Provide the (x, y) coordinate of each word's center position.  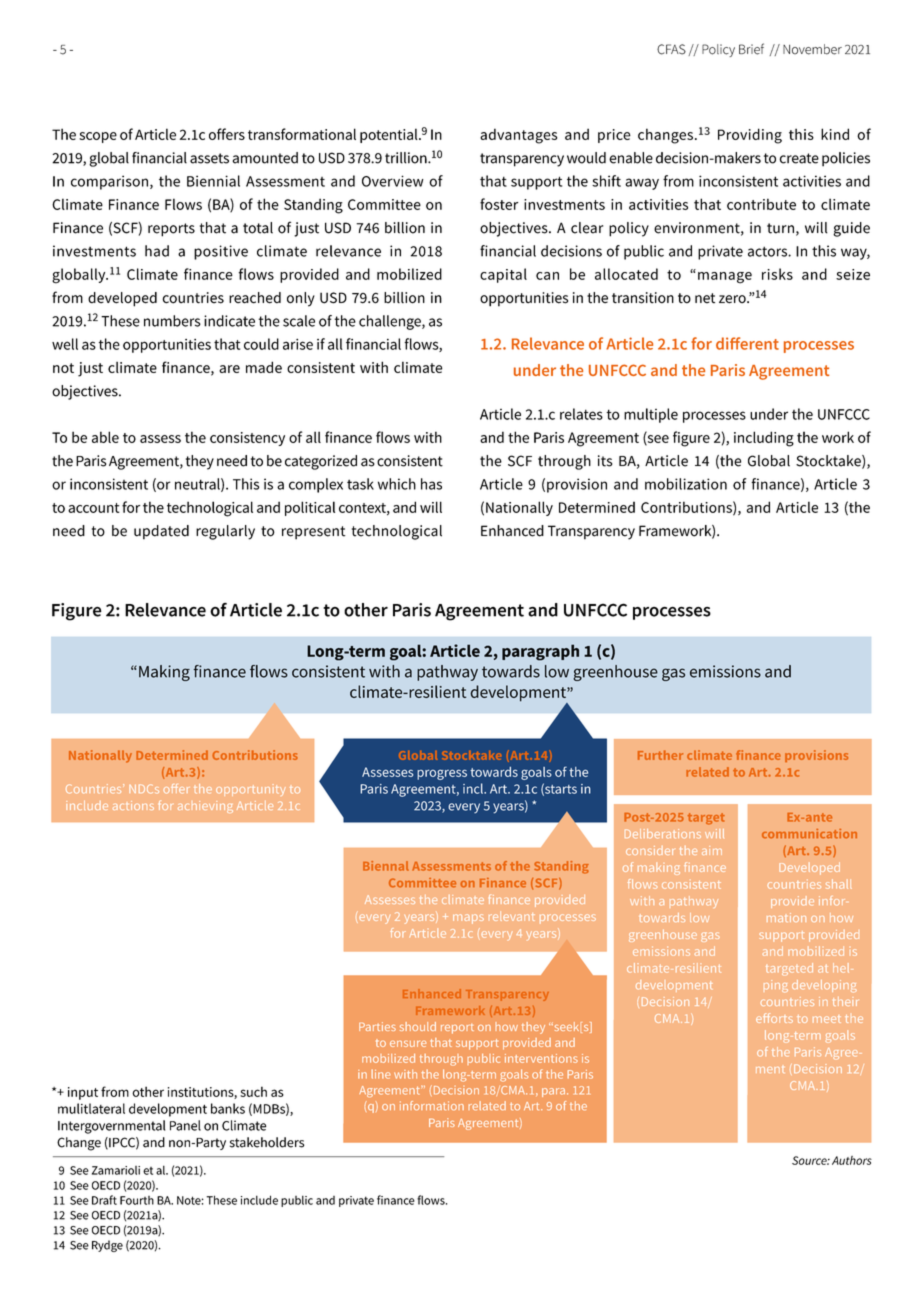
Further (660, 755)
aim (712, 850)
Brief (751, 49)
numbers (172, 321)
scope (98, 137)
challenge (391, 322)
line (381, 1074)
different (747, 343)
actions (133, 805)
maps (468, 919)
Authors (852, 1160)
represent (314, 533)
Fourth (137, 1200)
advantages (518, 136)
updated (161, 532)
